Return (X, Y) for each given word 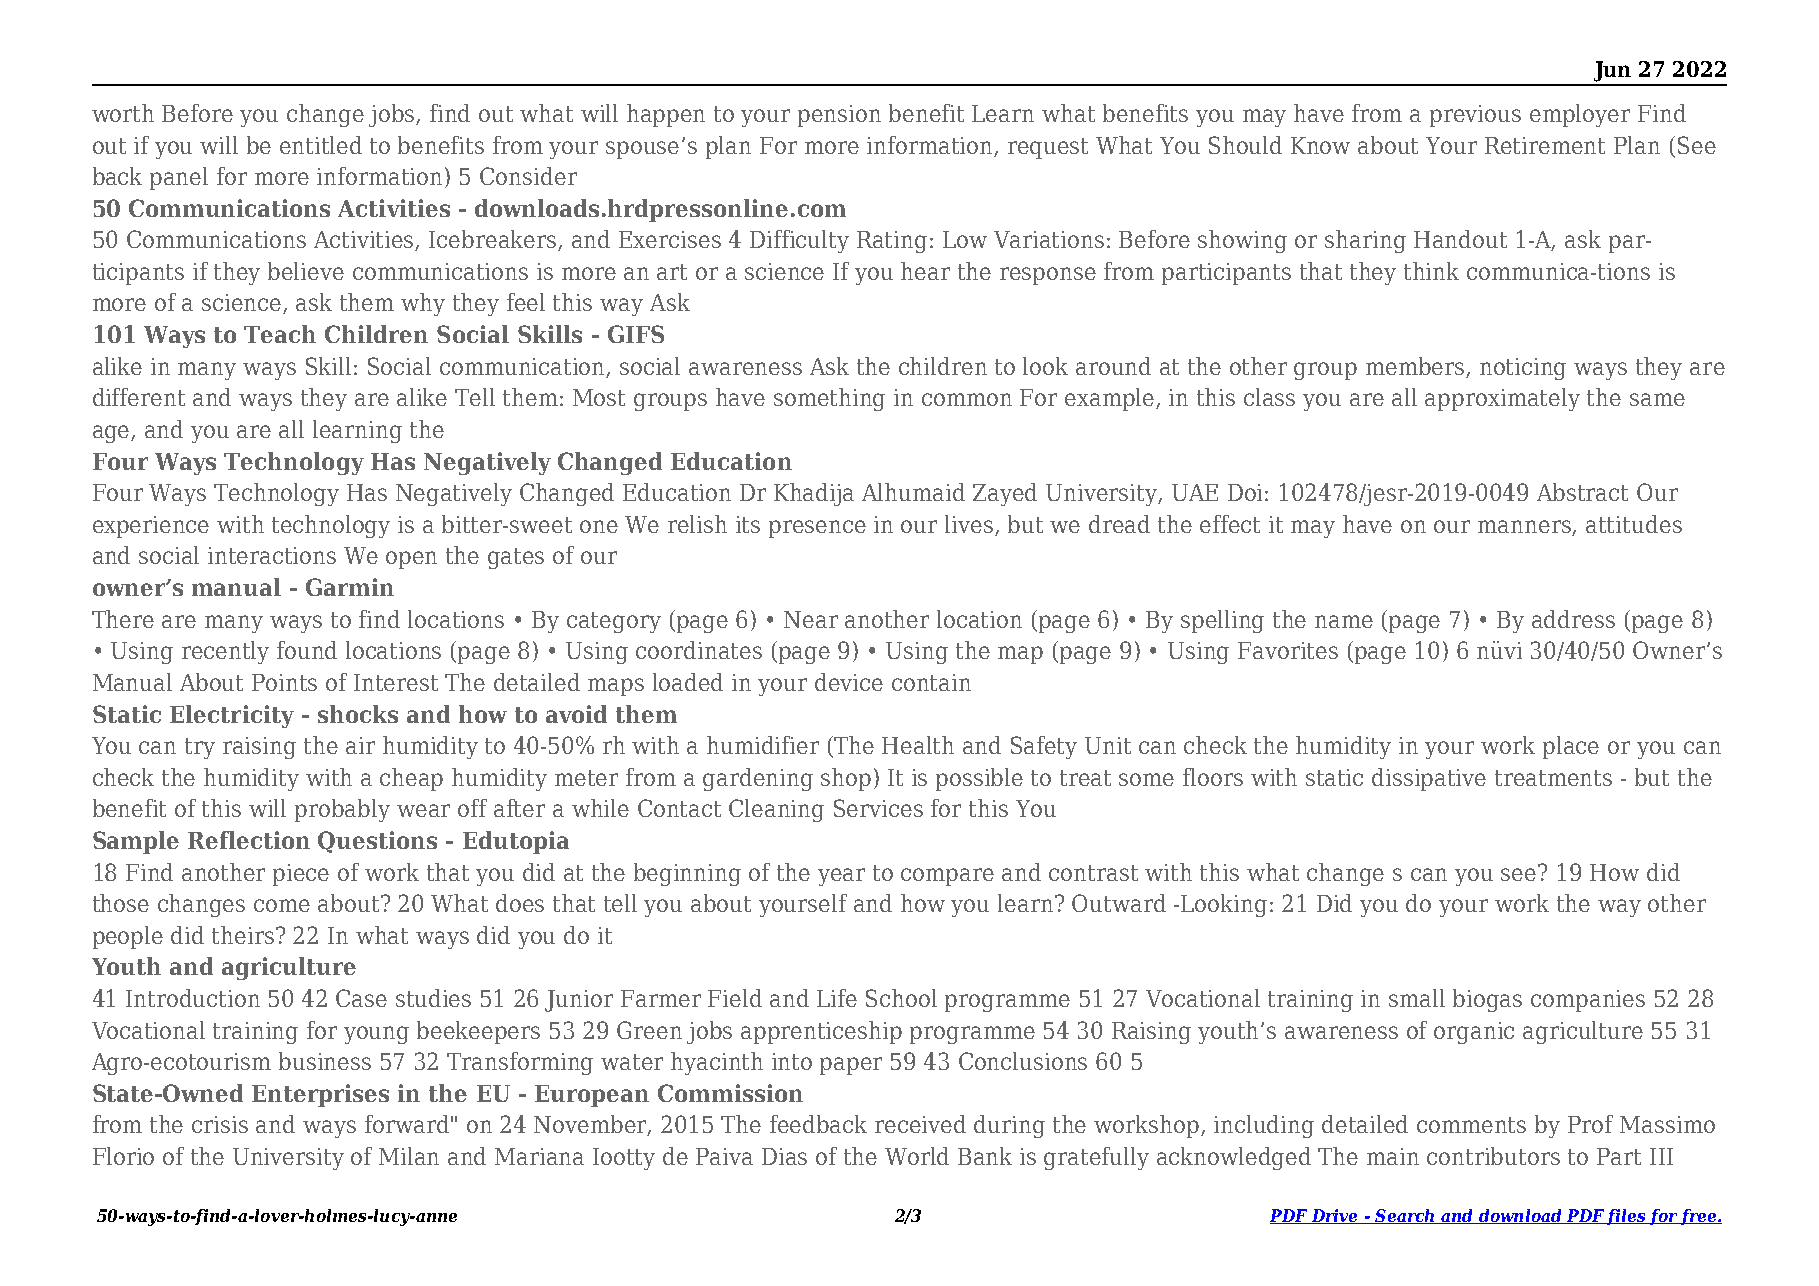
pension (839, 116)
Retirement (1545, 145)
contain (931, 682)
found (307, 650)
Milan (409, 1156)
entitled (321, 145)
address (1573, 619)
